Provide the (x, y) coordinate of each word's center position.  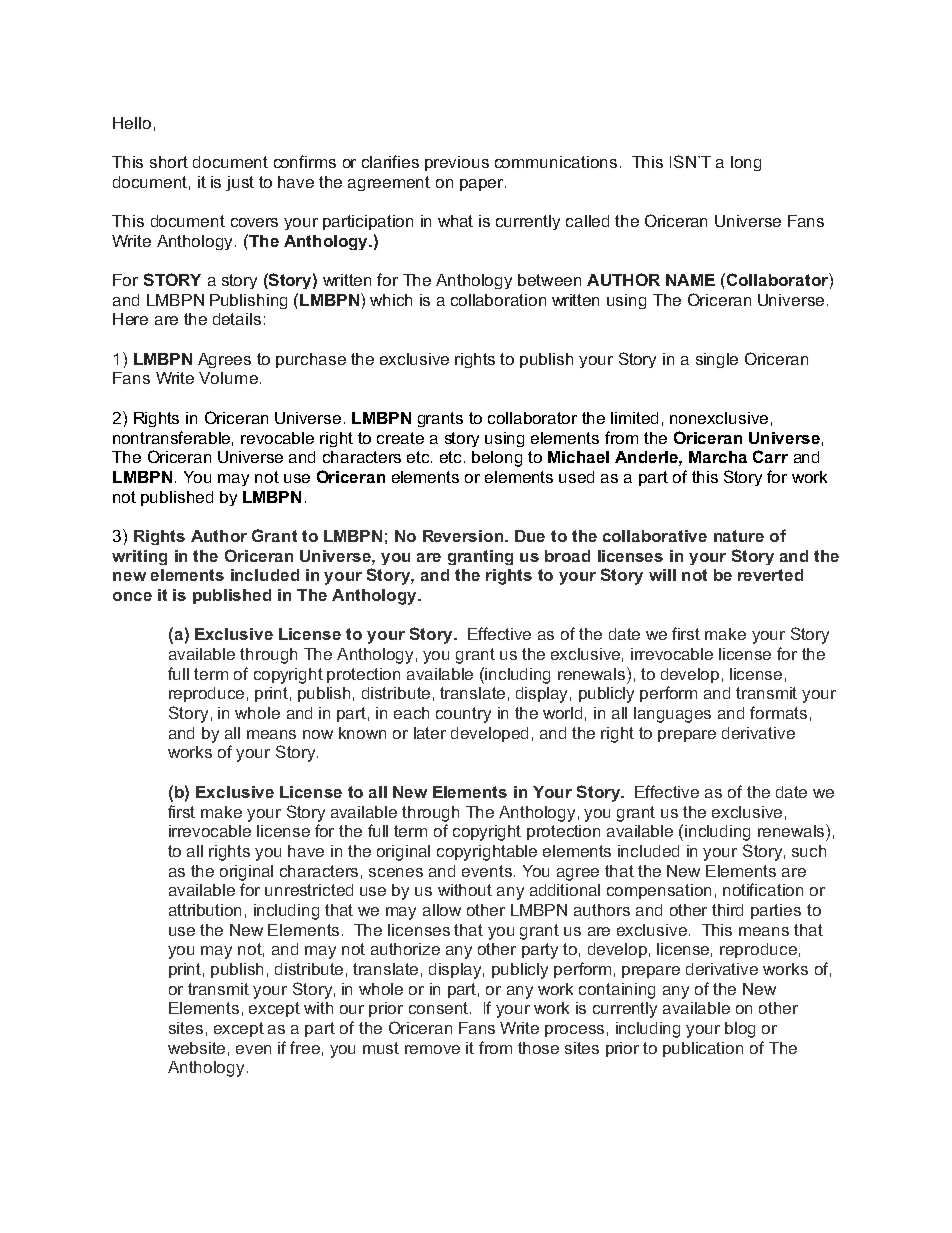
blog (740, 1030)
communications (556, 162)
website (196, 1048)
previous (457, 163)
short (169, 162)
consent (438, 1008)
